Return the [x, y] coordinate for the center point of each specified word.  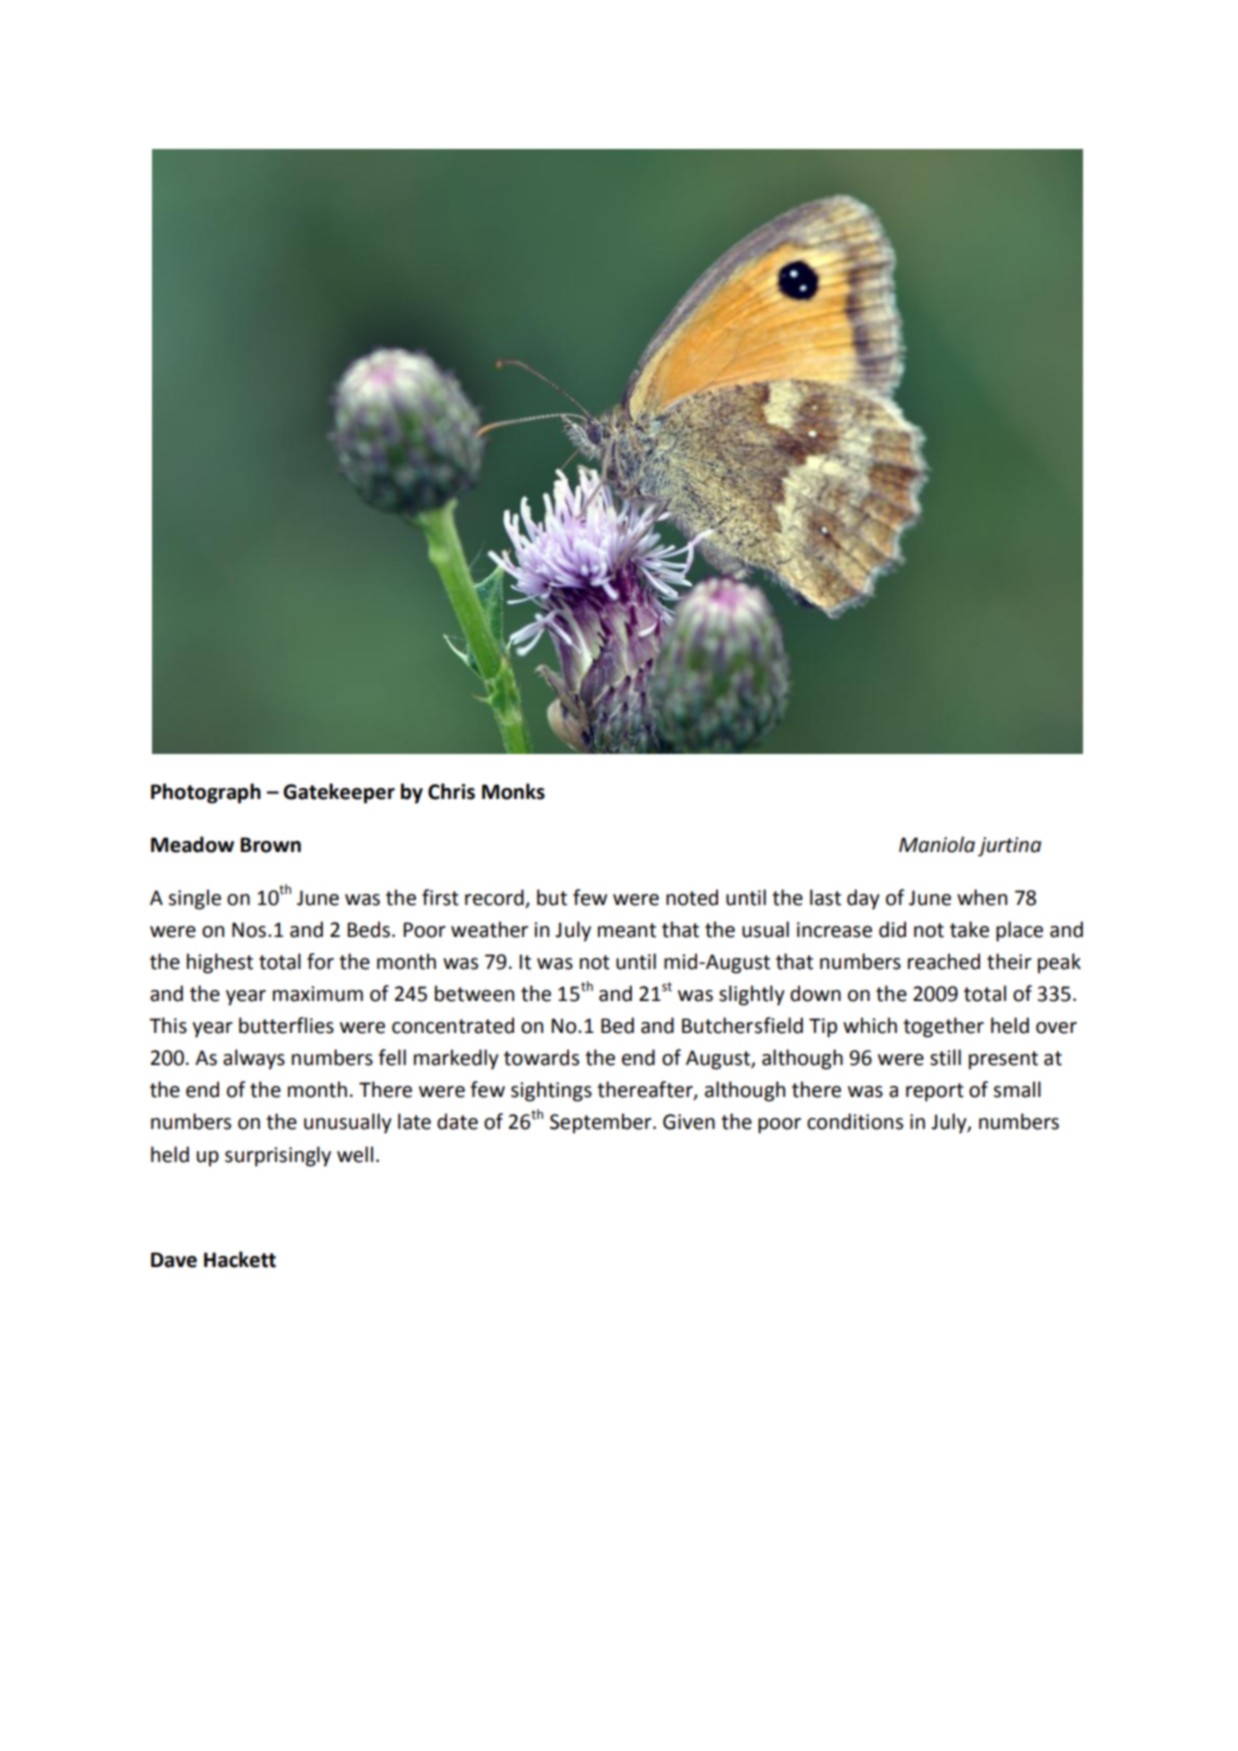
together [943, 1027]
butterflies [286, 1025]
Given [689, 1122]
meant [627, 930]
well [355, 1154]
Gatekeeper [339, 793]
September [602, 1123]
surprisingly [278, 1156]
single [195, 899]
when [982, 897]
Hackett [240, 1259]
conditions [855, 1121]
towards [541, 1057]
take [969, 929]
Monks [513, 791]
